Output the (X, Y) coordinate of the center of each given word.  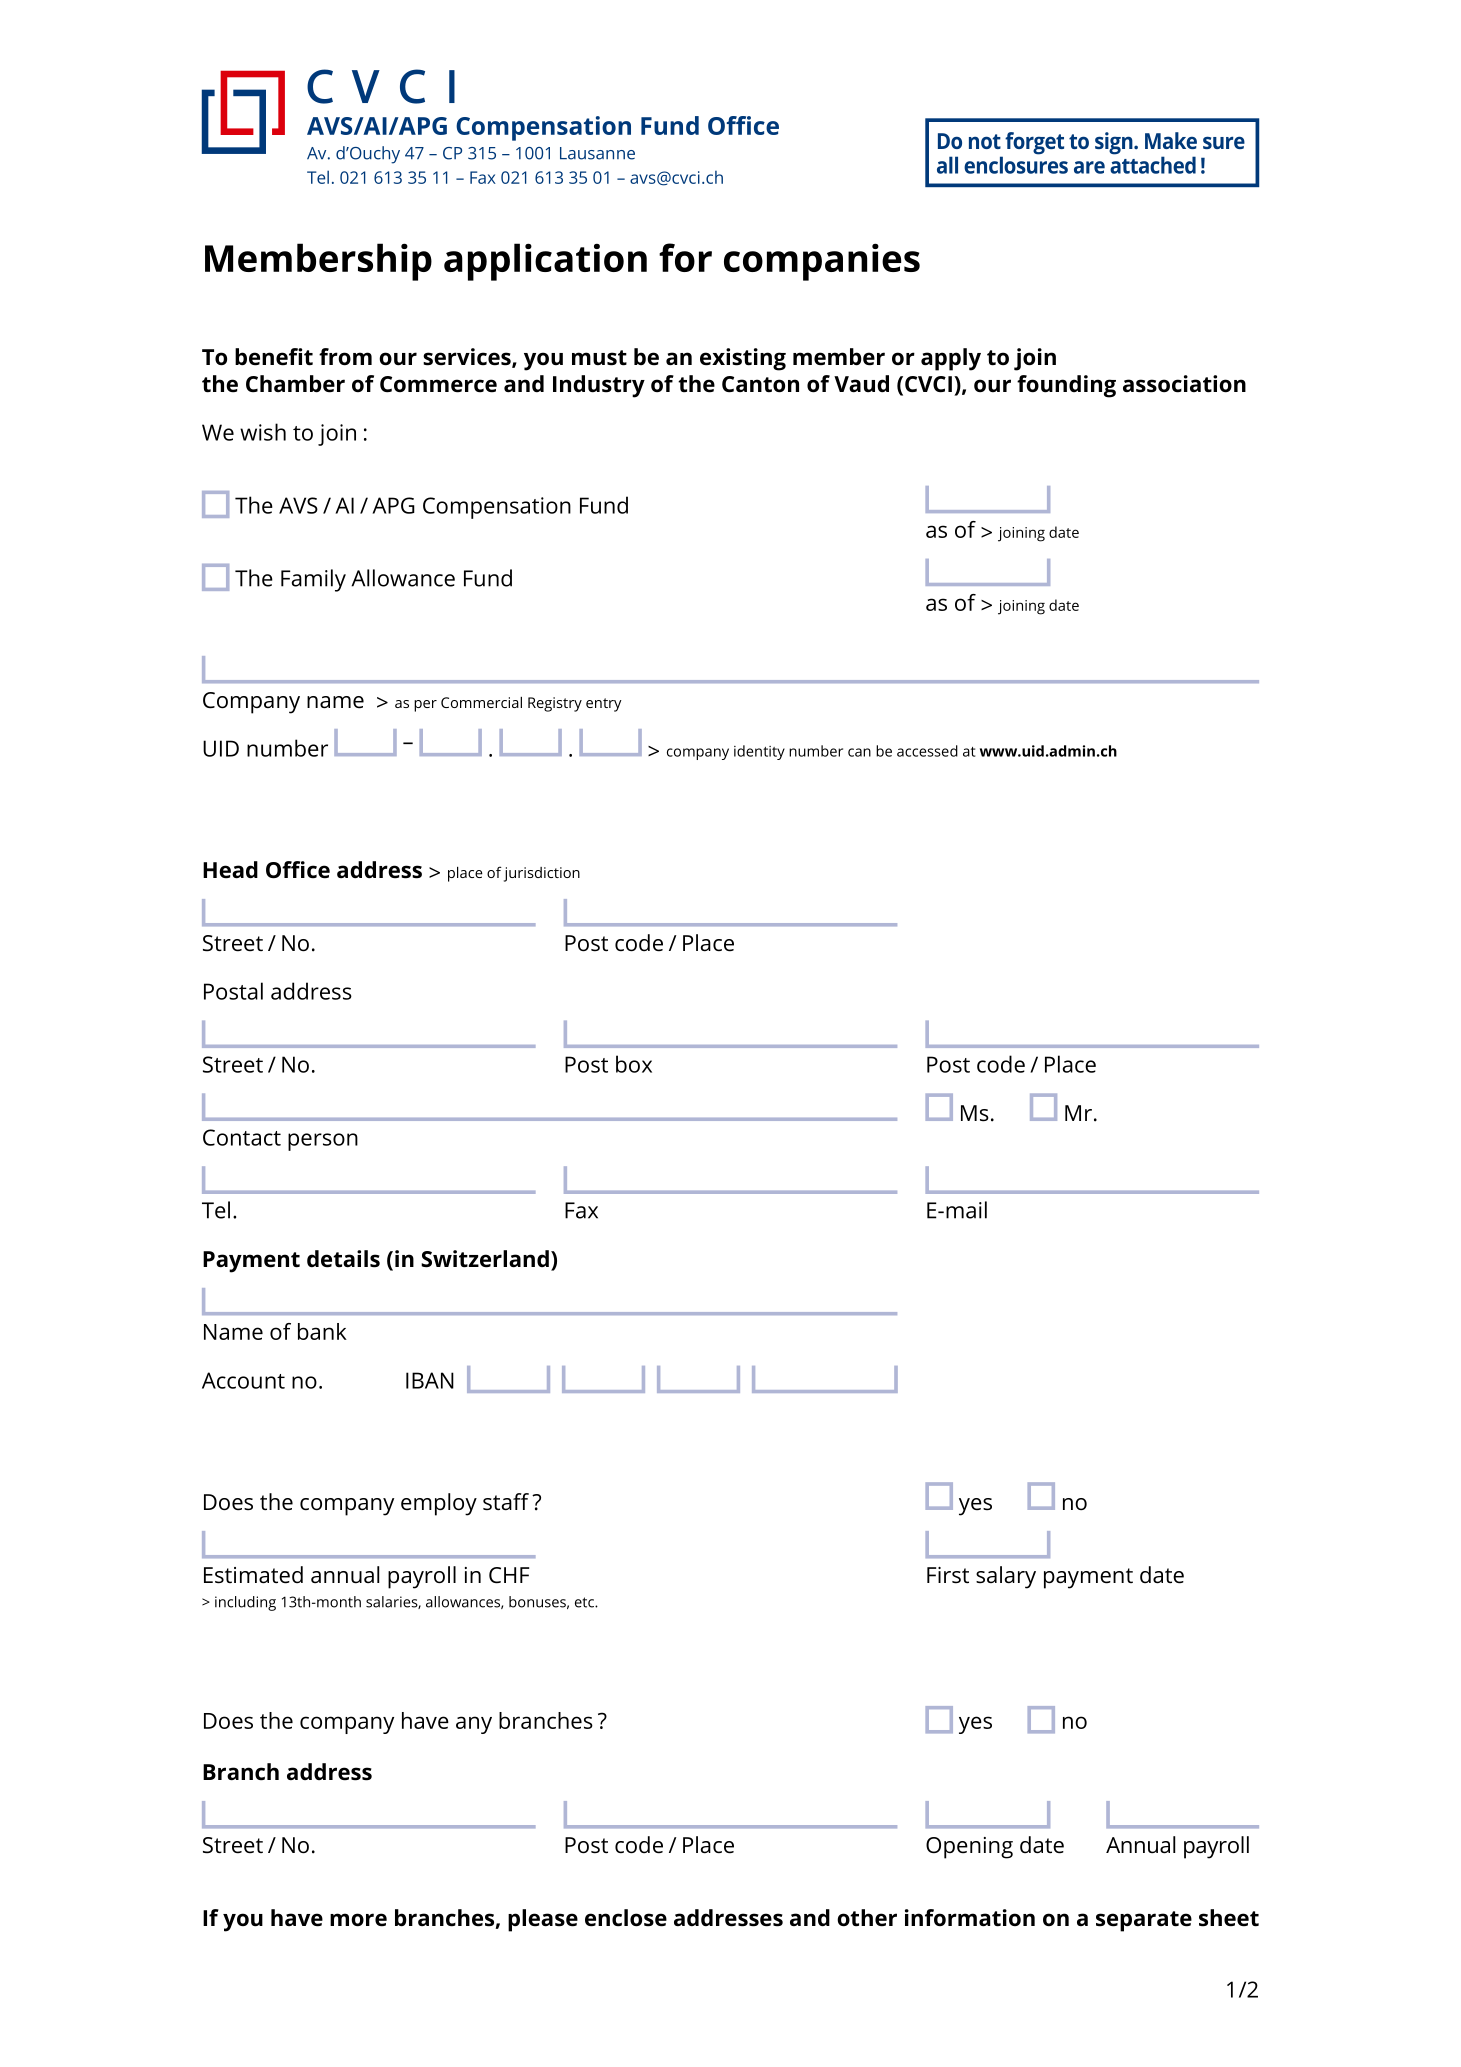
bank (322, 1331)
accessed (927, 751)
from (345, 357)
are (1089, 167)
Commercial (481, 702)
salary (1006, 1577)
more (358, 1920)
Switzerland (485, 1259)
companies (822, 262)
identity (759, 752)
